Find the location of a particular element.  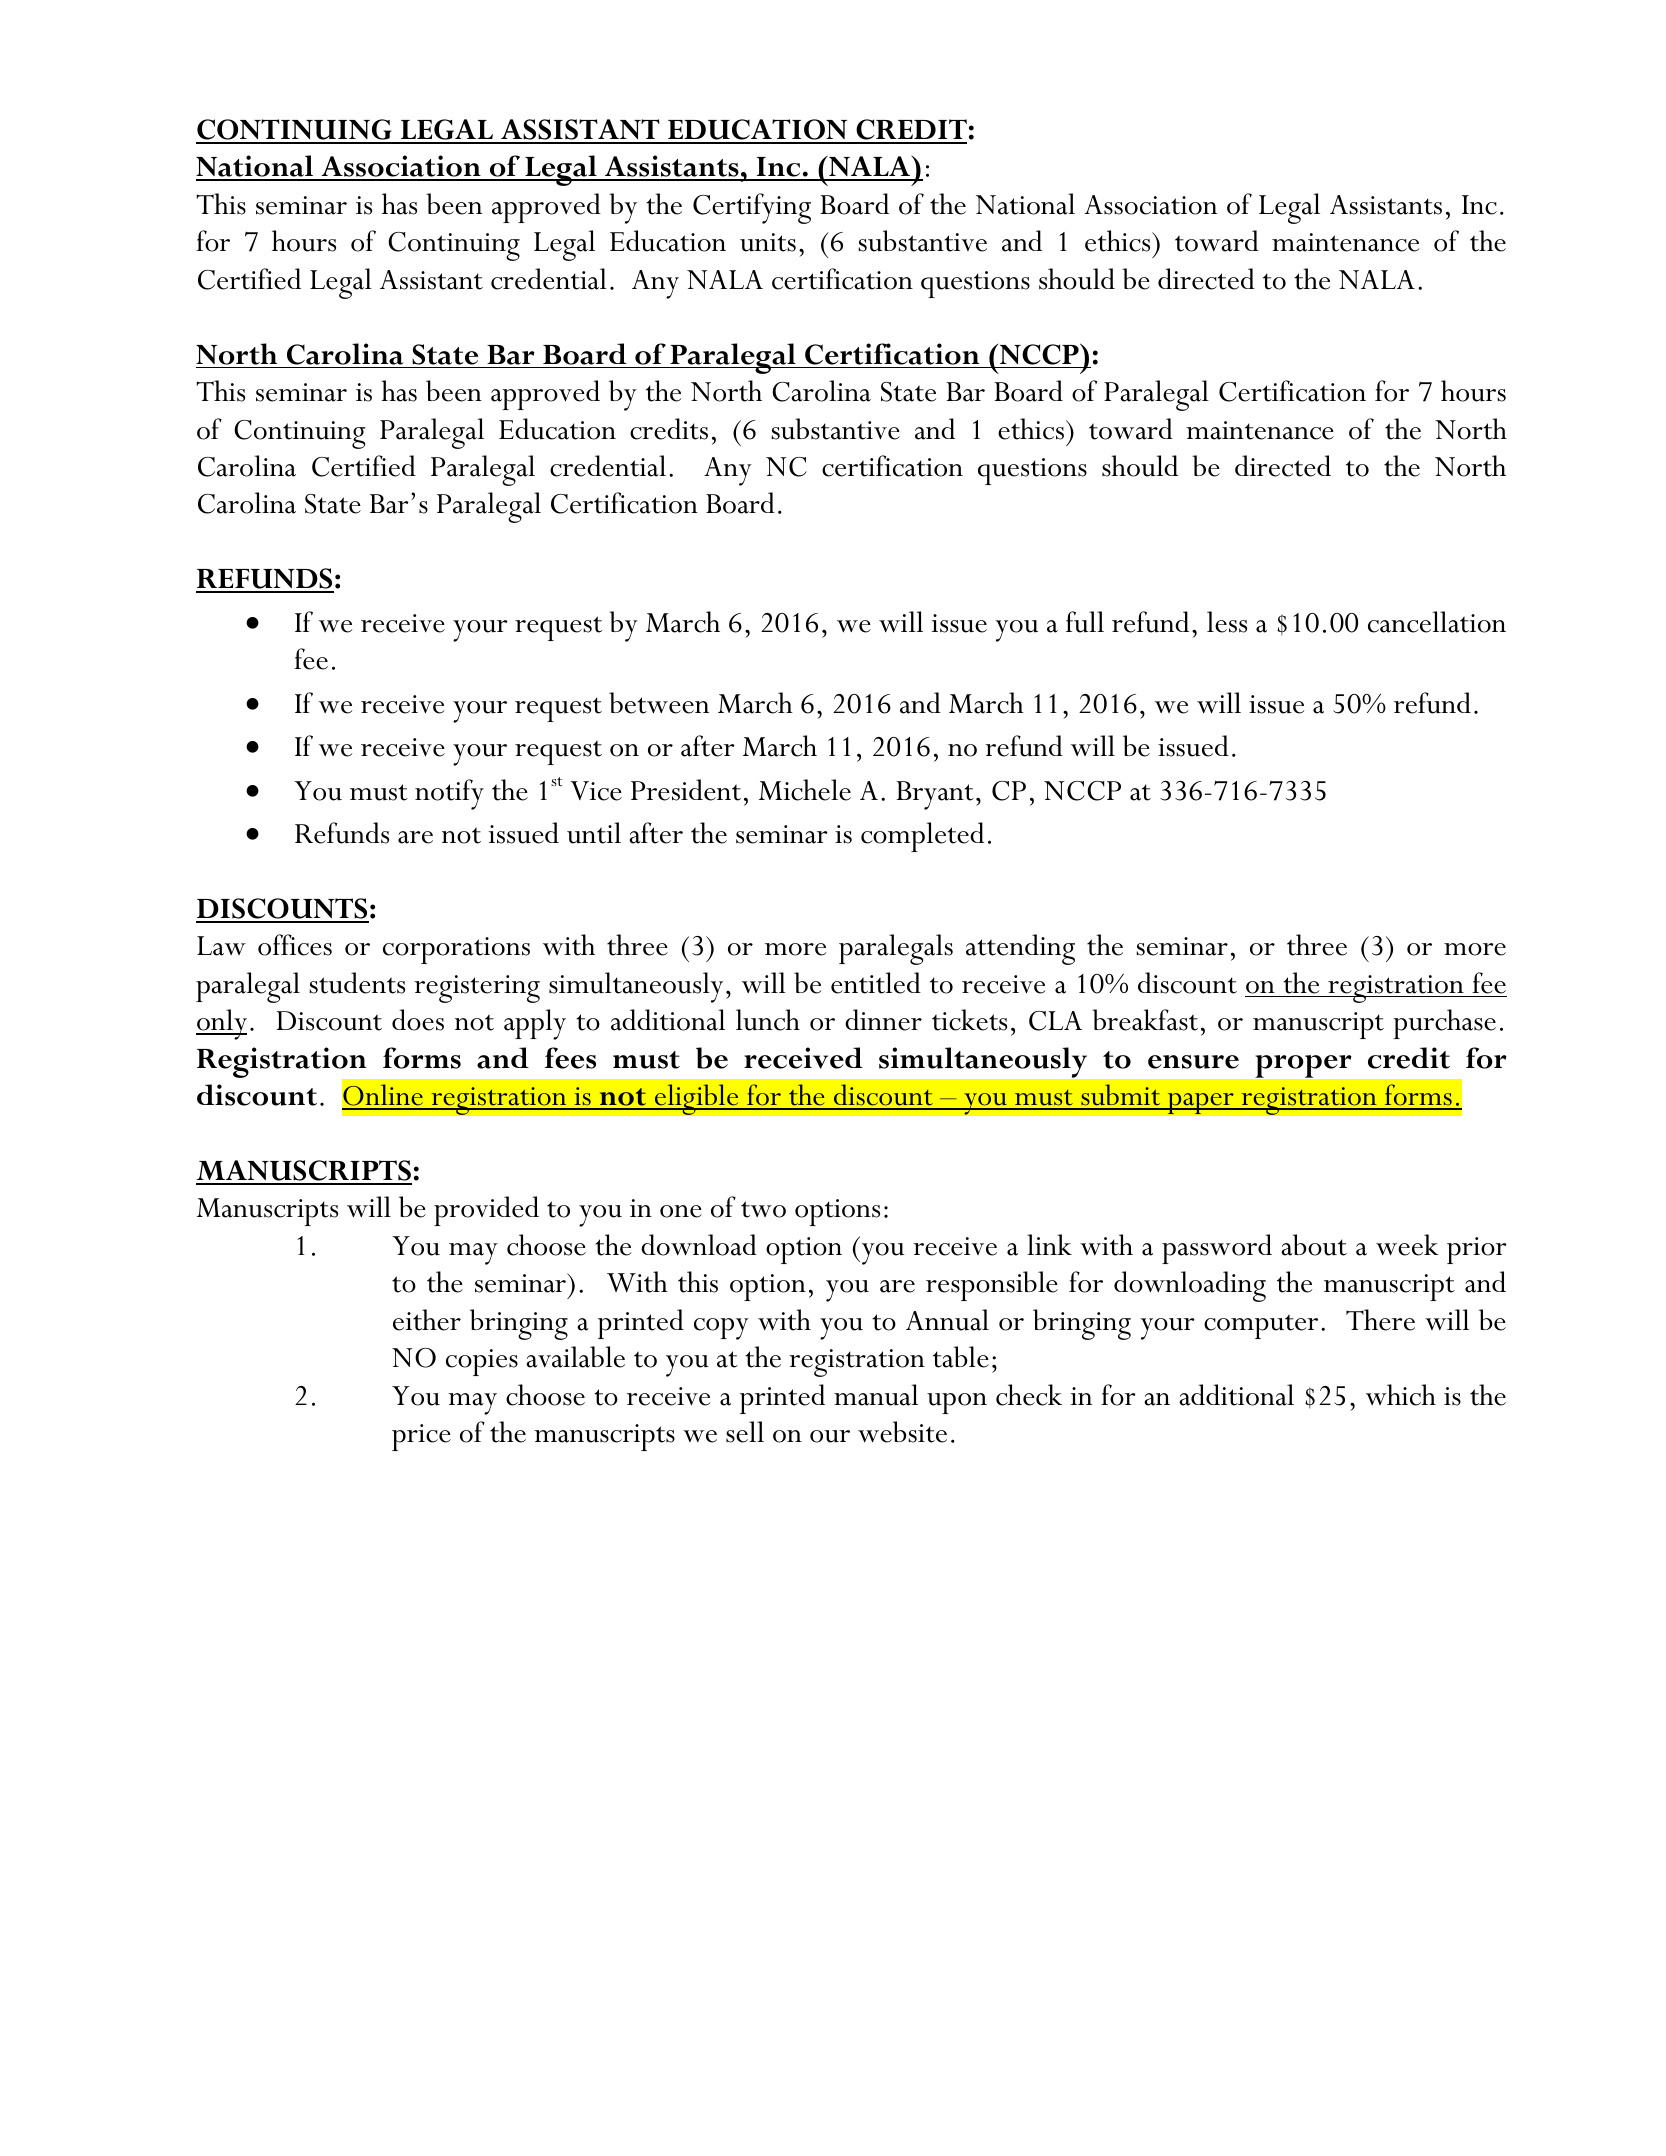

less is located at coordinates (1227, 622).
